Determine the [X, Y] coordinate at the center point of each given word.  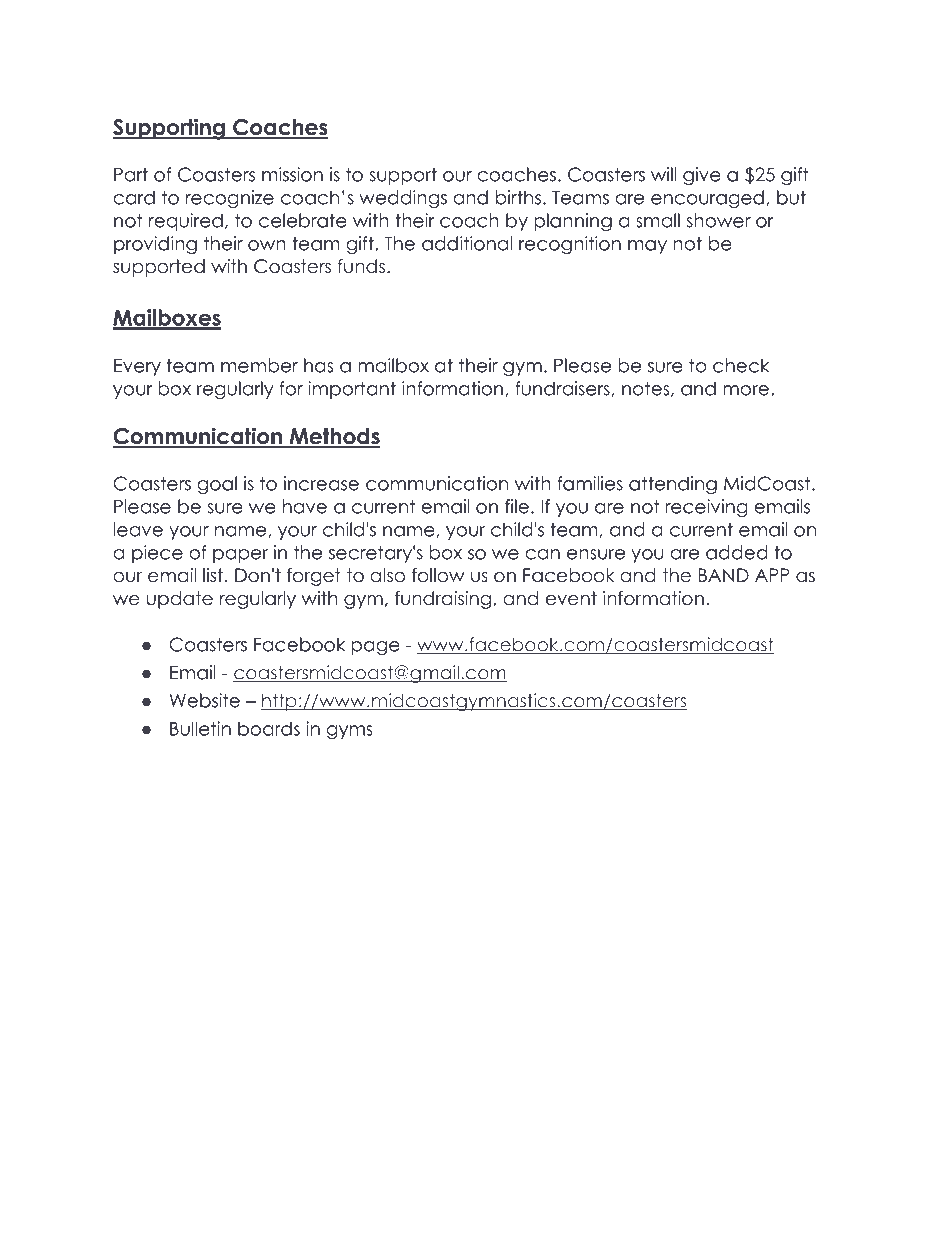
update [179, 600]
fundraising [444, 600]
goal [217, 485]
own [267, 245]
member [259, 365]
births [518, 197]
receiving [706, 508]
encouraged [707, 199]
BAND [724, 575]
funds [361, 266]
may [647, 247]
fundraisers [563, 389]
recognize [230, 199]
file [517, 506]
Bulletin [200, 728]
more [746, 390]
